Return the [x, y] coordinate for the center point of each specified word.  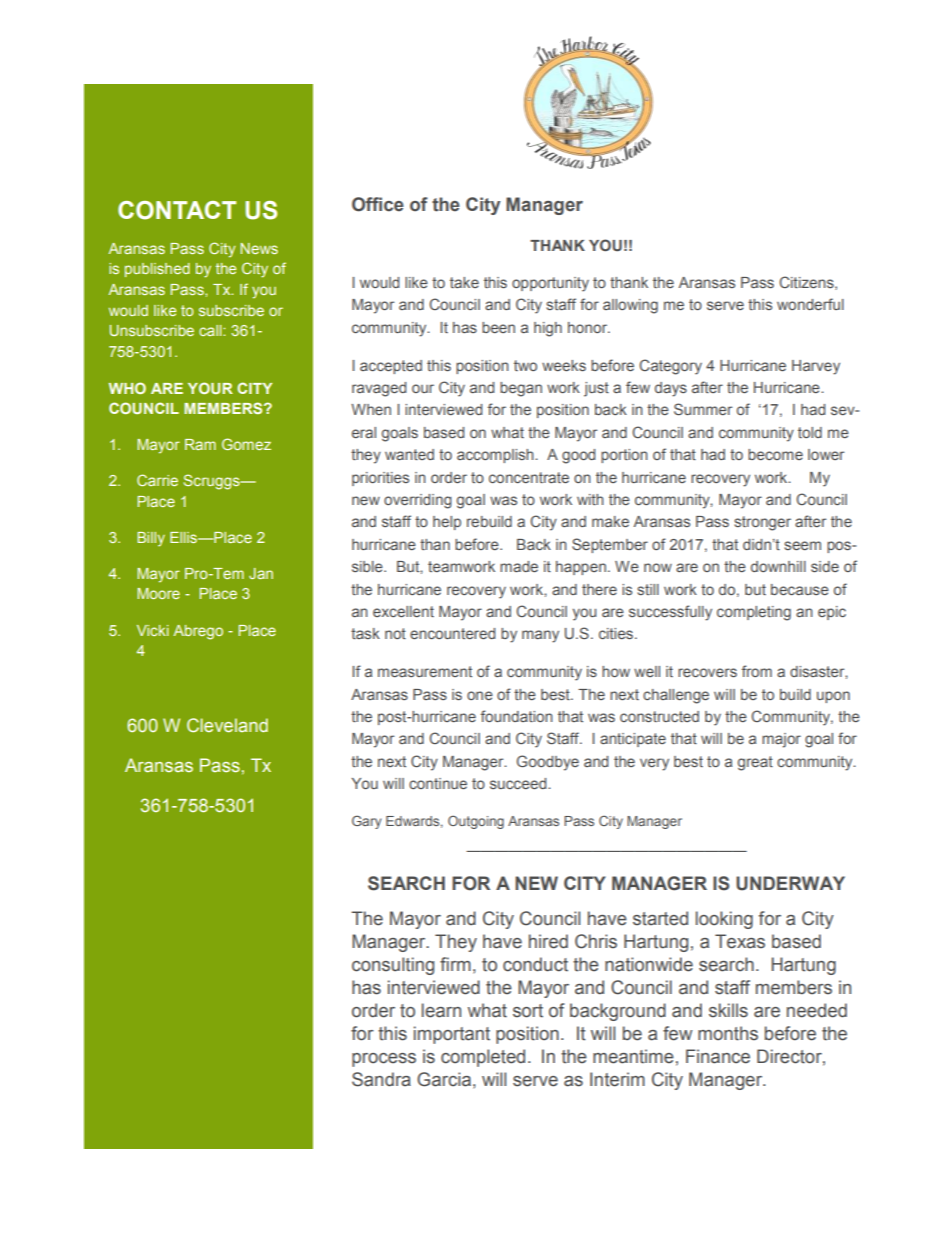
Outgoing [476, 822]
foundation [517, 716]
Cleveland [227, 725]
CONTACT [177, 210]
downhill [778, 566]
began [521, 389]
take [464, 282]
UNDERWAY [790, 883]
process [384, 1060]
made [519, 566]
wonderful [810, 304]
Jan [261, 573]
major [781, 740]
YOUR [210, 388]
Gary [367, 822]
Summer [703, 409]
